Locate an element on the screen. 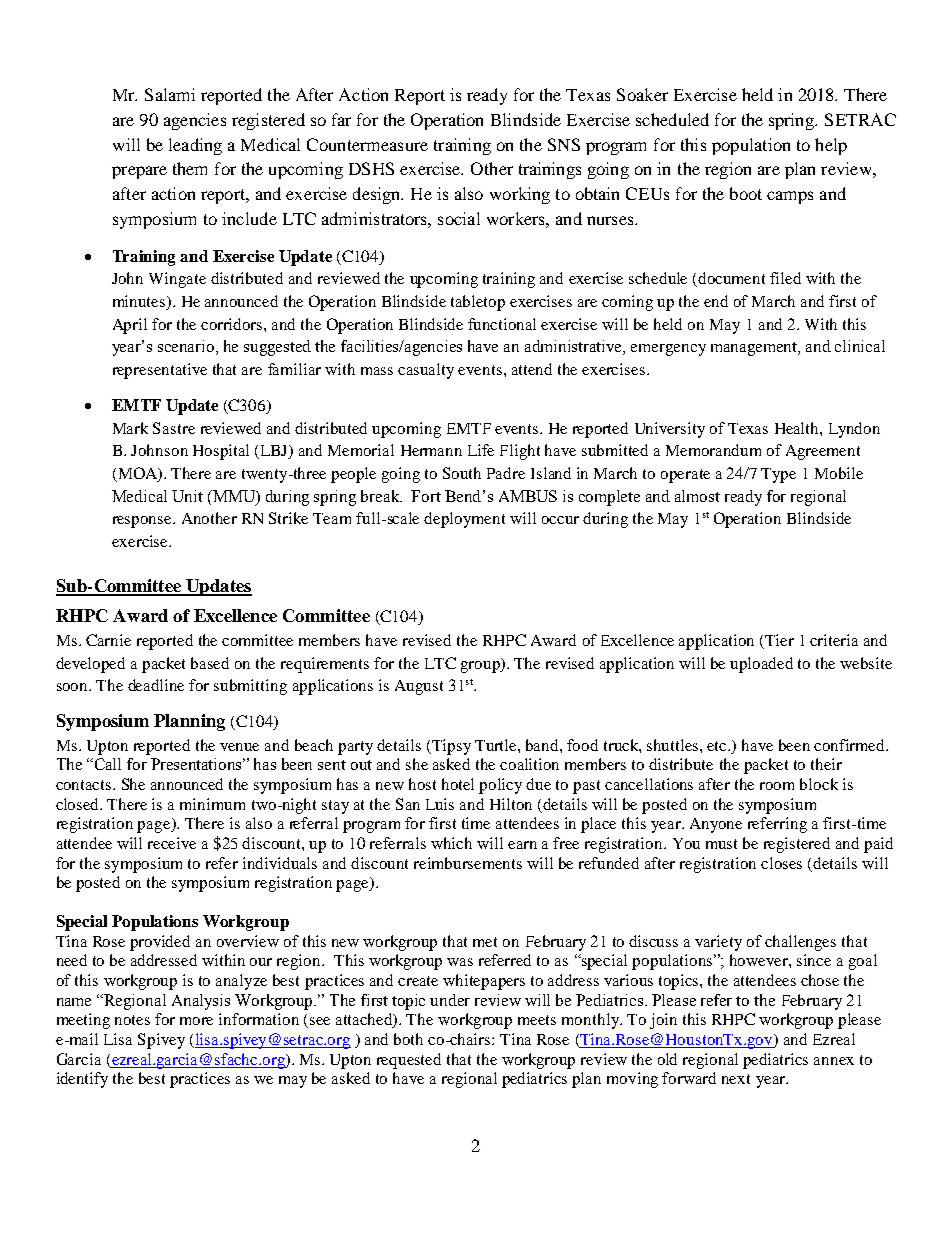 The width and height of the screenshot is (952, 1233). Life is located at coordinates (481, 450).
